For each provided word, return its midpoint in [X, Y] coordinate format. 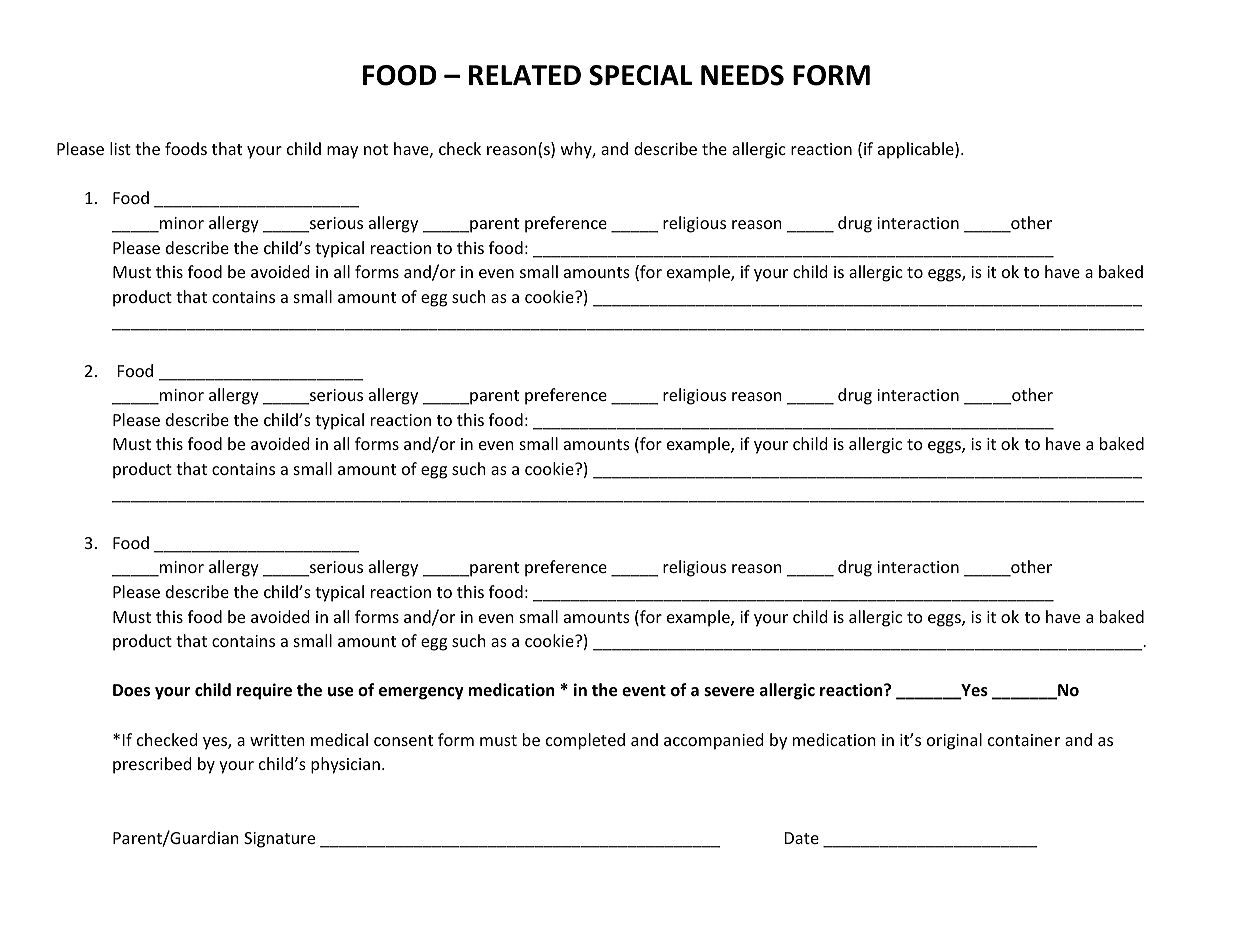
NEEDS [742, 75]
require [264, 691]
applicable [917, 150]
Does [131, 690]
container [1024, 740]
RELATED [525, 75]
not [376, 149]
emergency [421, 693]
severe [729, 692]
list [120, 148]
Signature [279, 840]
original [954, 741]
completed [585, 741]
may [342, 152]
